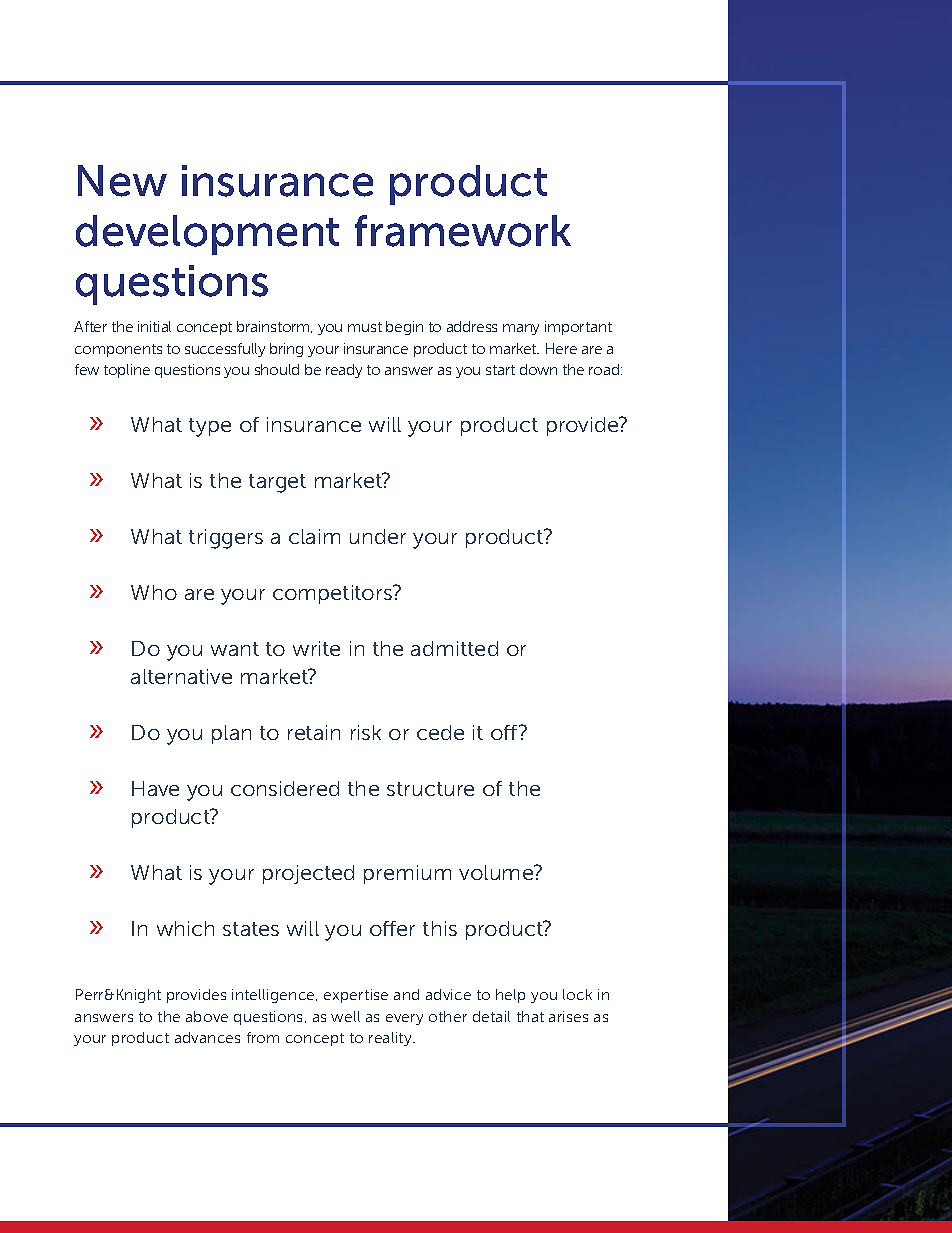  Describe the element at coordinates (334, 594) in the screenshot. I see `competitors` at that location.
